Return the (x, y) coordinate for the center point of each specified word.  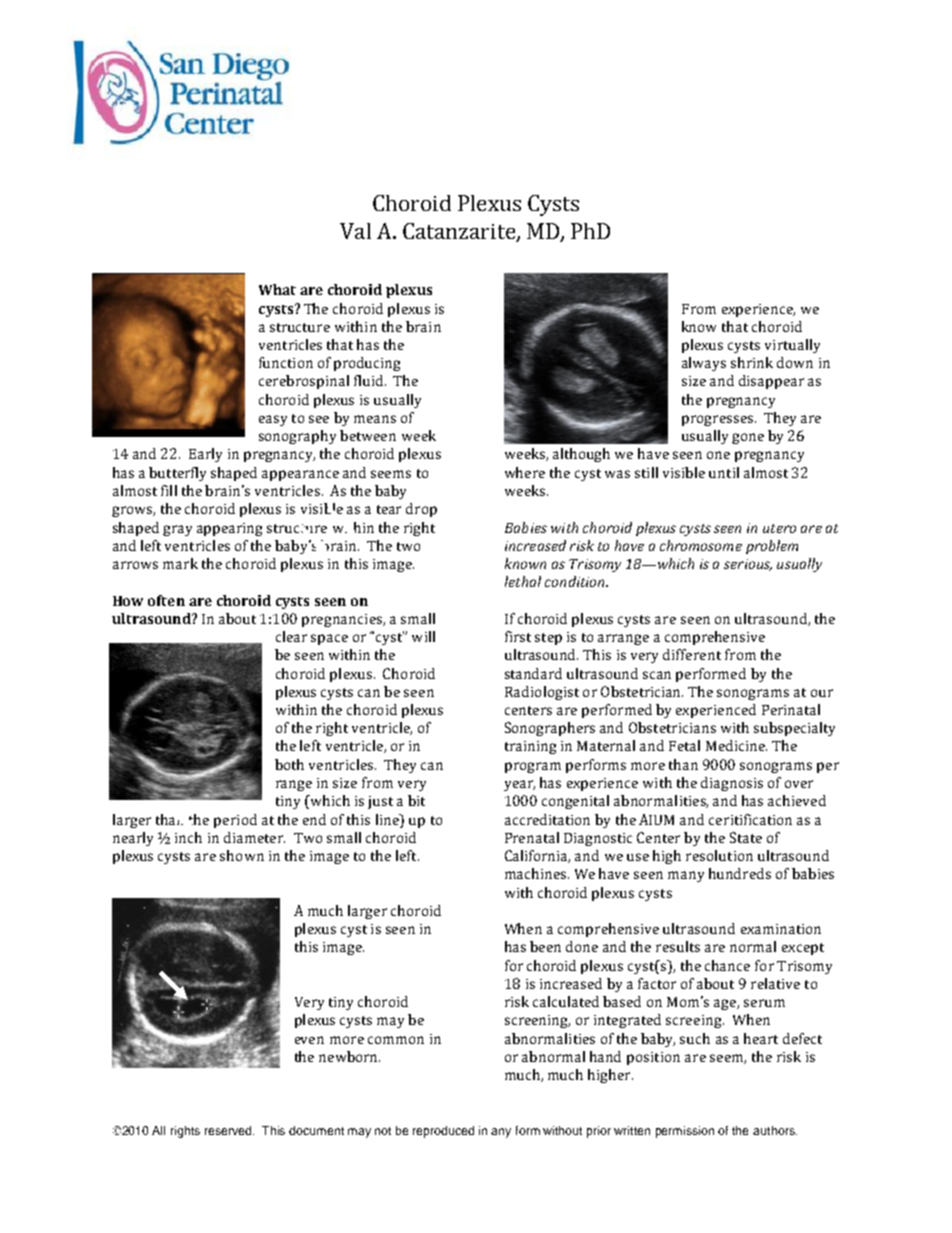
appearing (229, 529)
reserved (229, 1130)
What (277, 289)
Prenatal (532, 837)
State (746, 837)
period (235, 821)
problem (772, 547)
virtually (792, 346)
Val (355, 231)
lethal (523, 581)
